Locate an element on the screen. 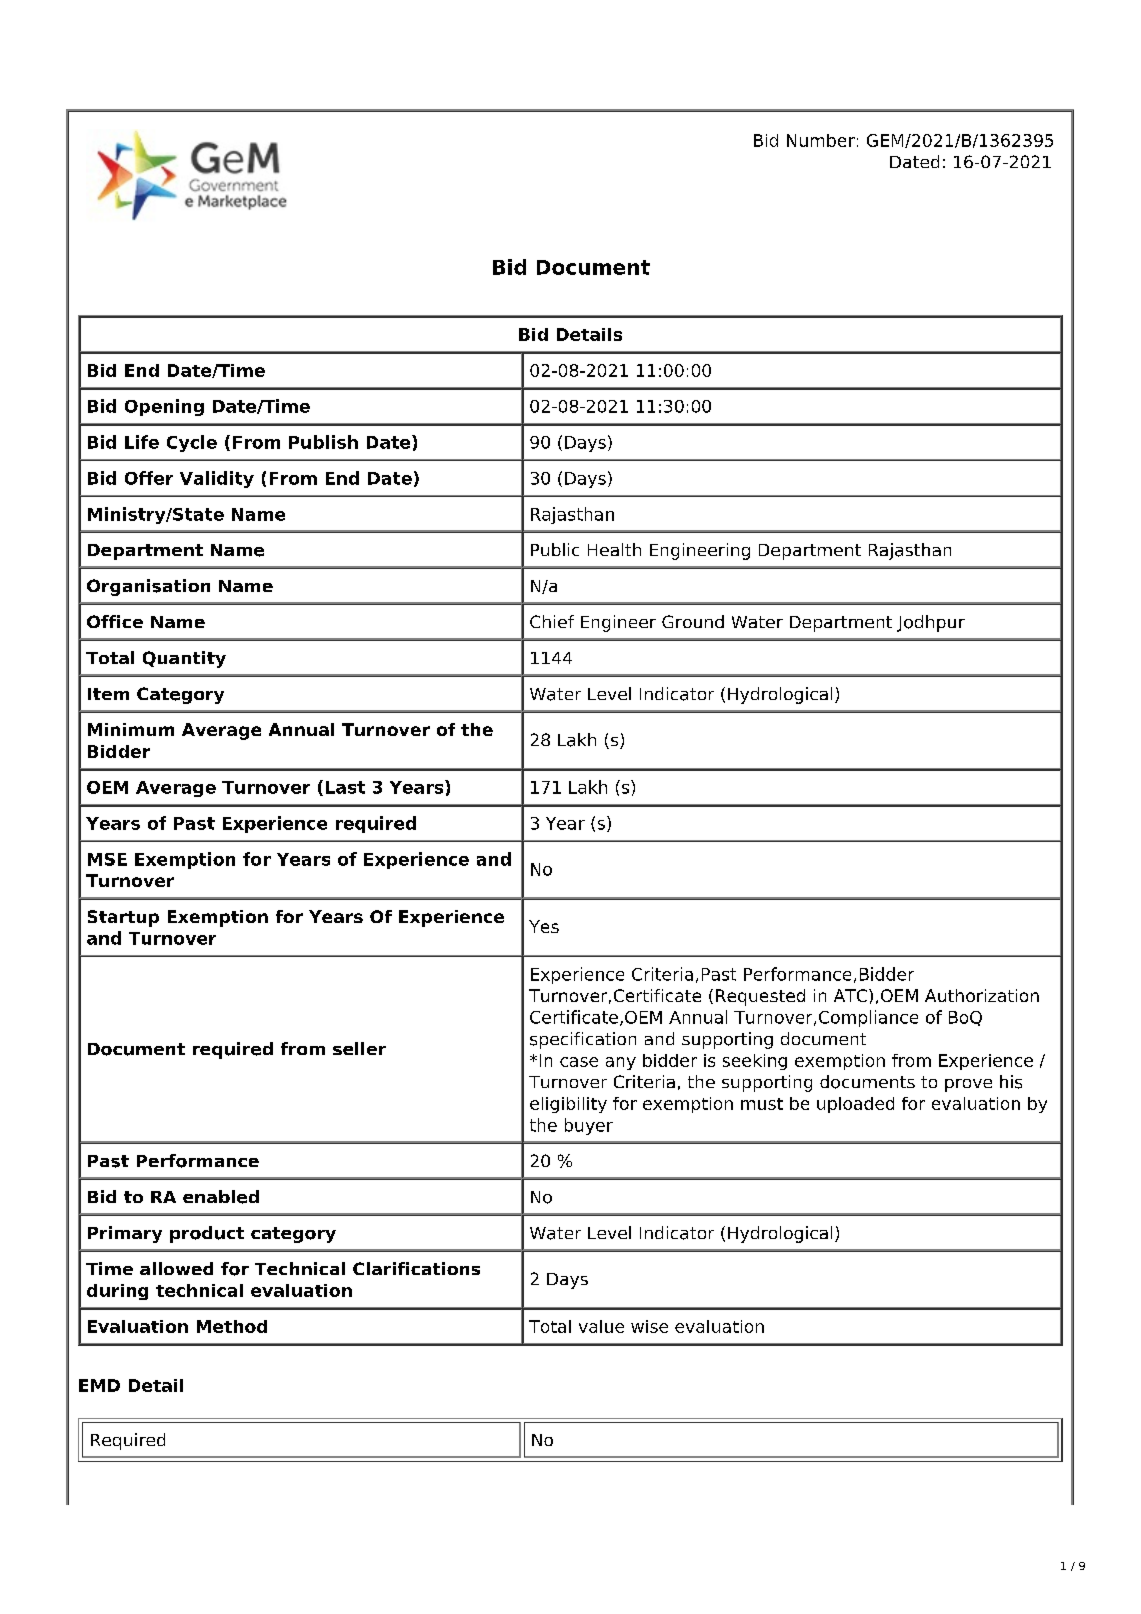 The width and height of the screenshot is (1141, 1614). value is located at coordinates (601, 1326).
